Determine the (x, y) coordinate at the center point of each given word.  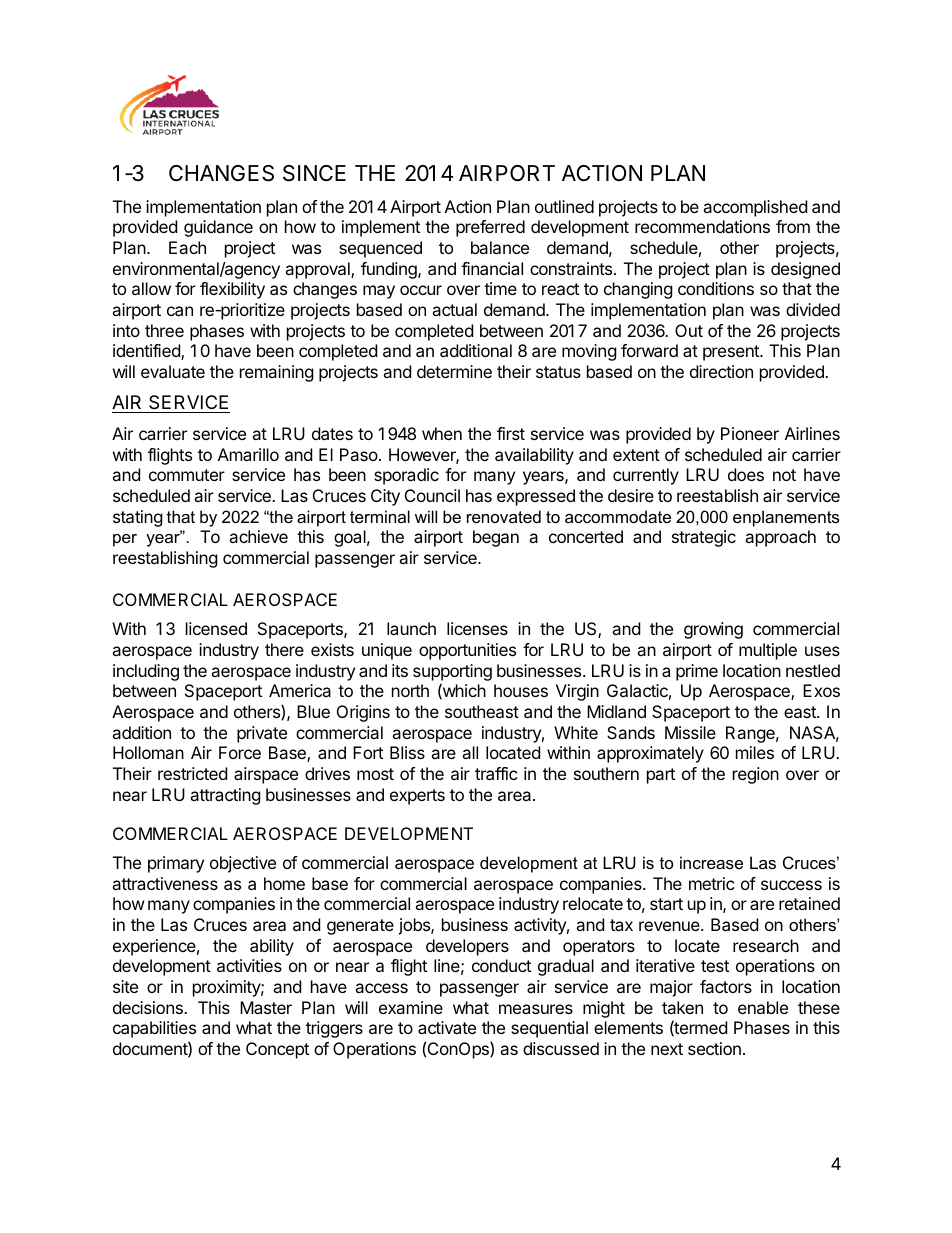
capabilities (154, 1029)
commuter (187, 475)
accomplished (755, 208)
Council (432, 495)
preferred (490, 228)
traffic (496, 773)
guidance (218, 228)
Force (240, 752)
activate (447, 1027)
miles (755, 752)
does (746, 474)
